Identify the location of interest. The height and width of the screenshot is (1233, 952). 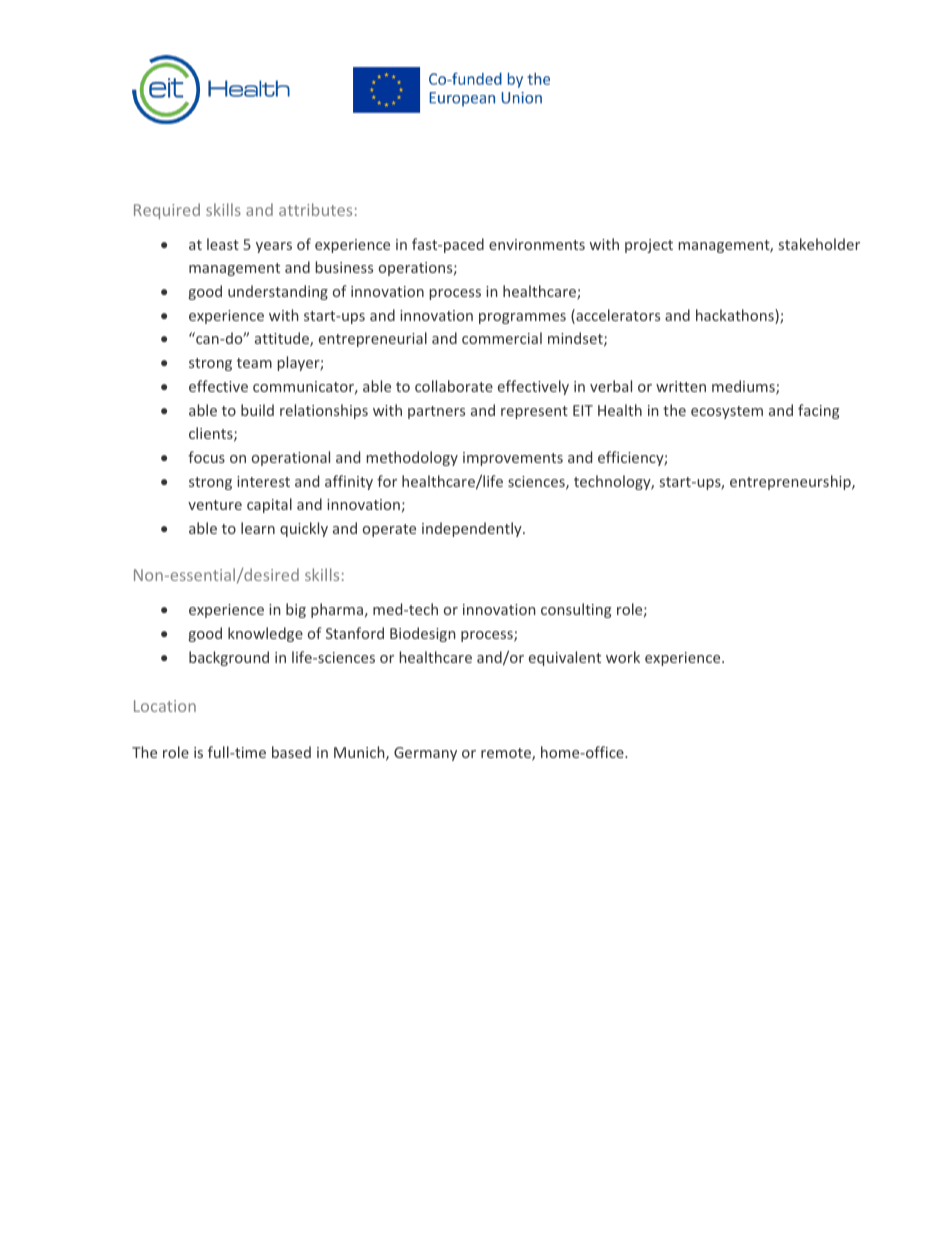
(263, 481).
